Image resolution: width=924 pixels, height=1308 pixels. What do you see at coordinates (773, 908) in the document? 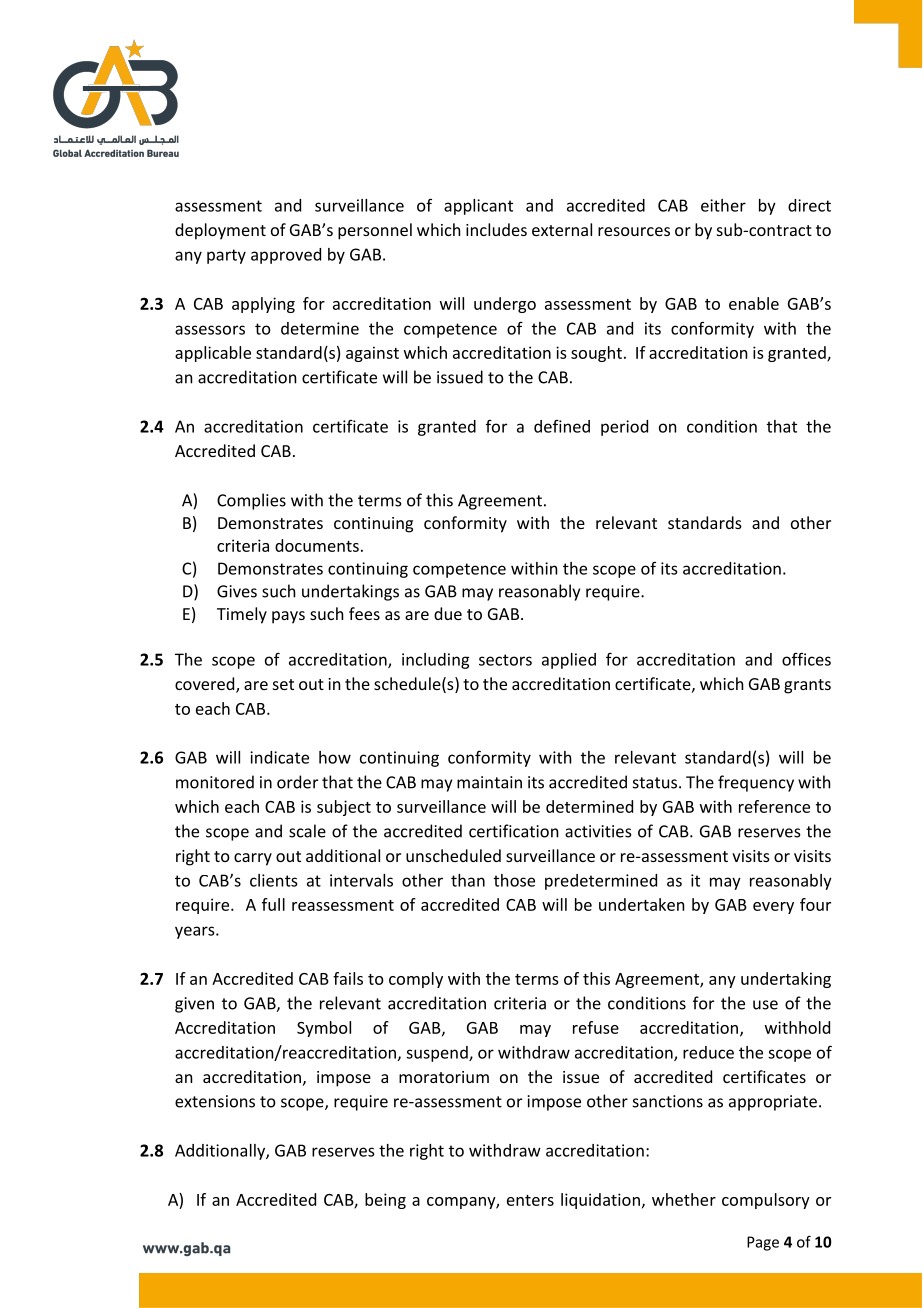
I see `every` at bounding box center [773, 908].
